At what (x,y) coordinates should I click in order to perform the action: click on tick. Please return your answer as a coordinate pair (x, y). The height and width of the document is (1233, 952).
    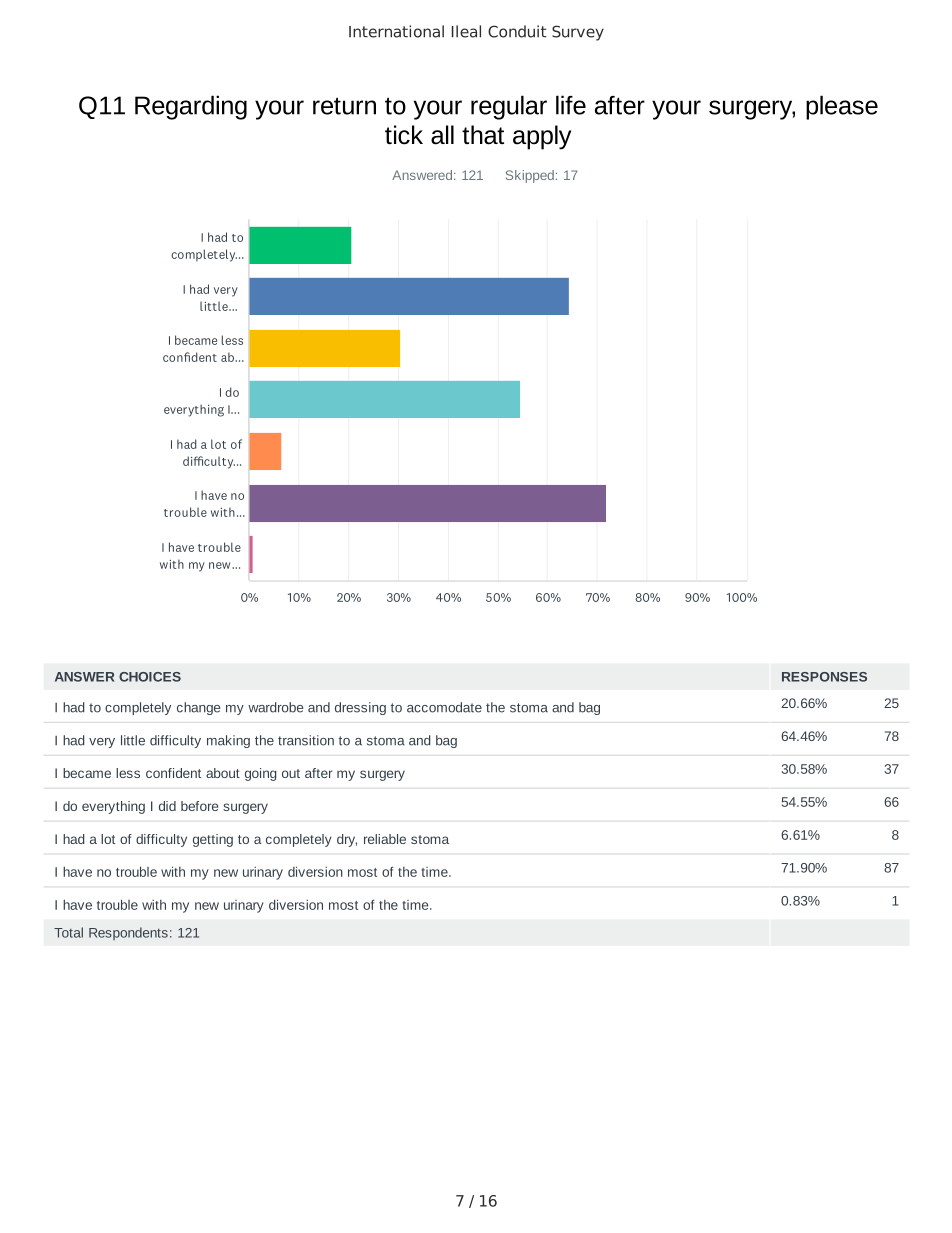
    Looking at the image, I should click on (404, 135).
